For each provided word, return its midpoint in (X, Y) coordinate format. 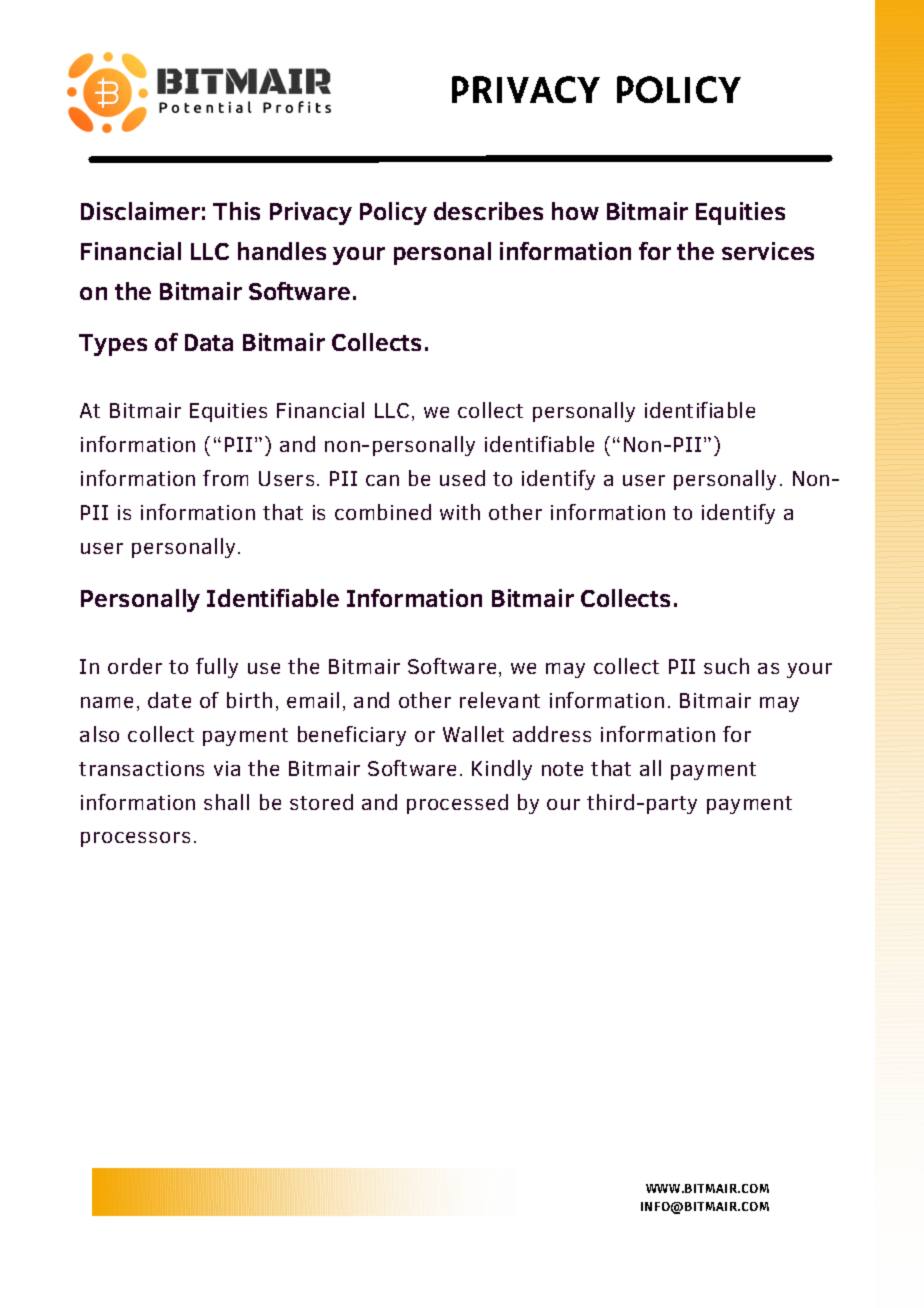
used (462, 478)
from (225, 478)
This (236, 211)
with (460, 512)
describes (488, 211)
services (768, 251)
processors (135, 839)
